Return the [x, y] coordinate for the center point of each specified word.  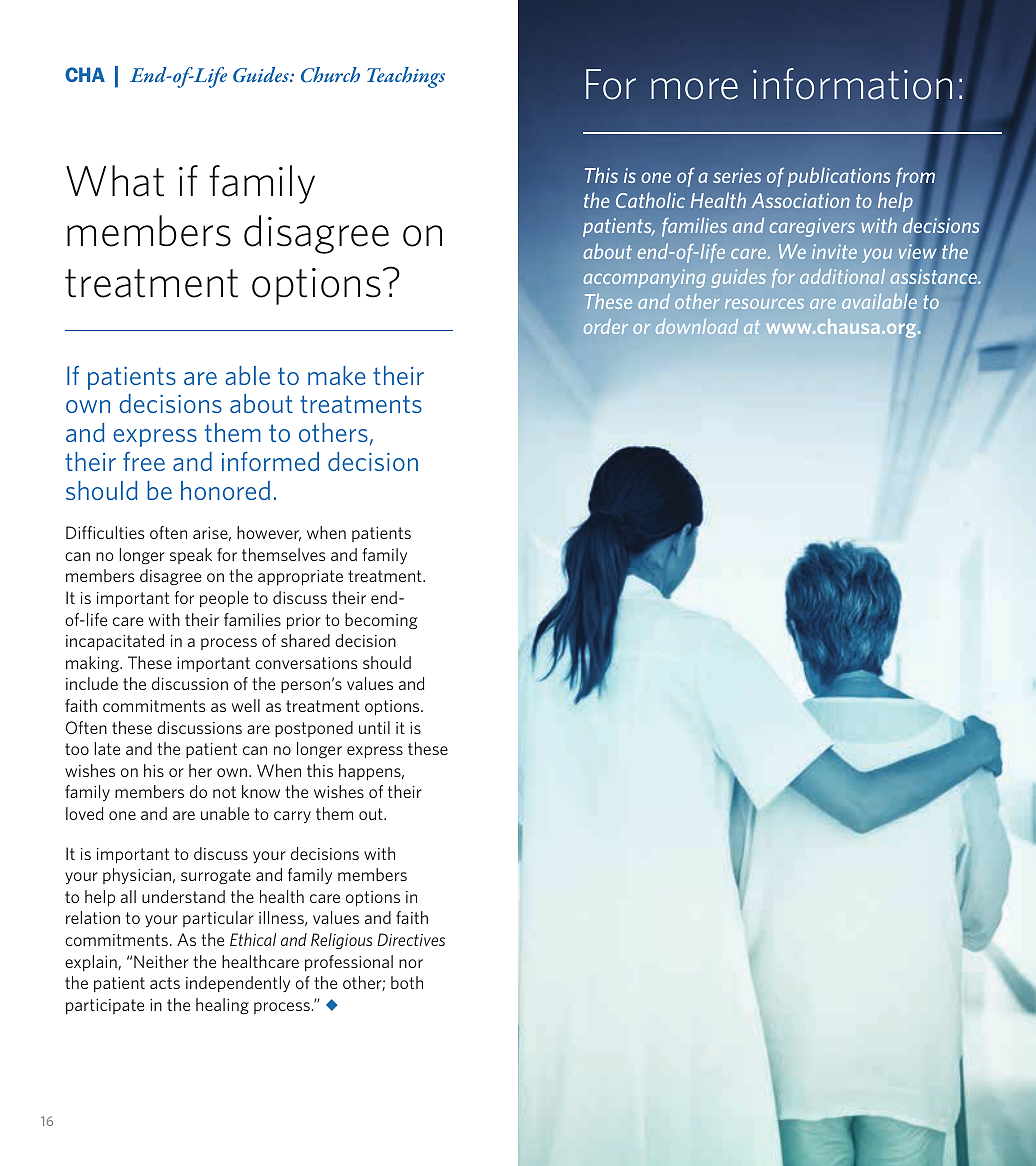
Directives [411, 939]
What [115, 181]
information [852, 83]
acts [165, 983]
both [407, 982]
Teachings [406, 77]
